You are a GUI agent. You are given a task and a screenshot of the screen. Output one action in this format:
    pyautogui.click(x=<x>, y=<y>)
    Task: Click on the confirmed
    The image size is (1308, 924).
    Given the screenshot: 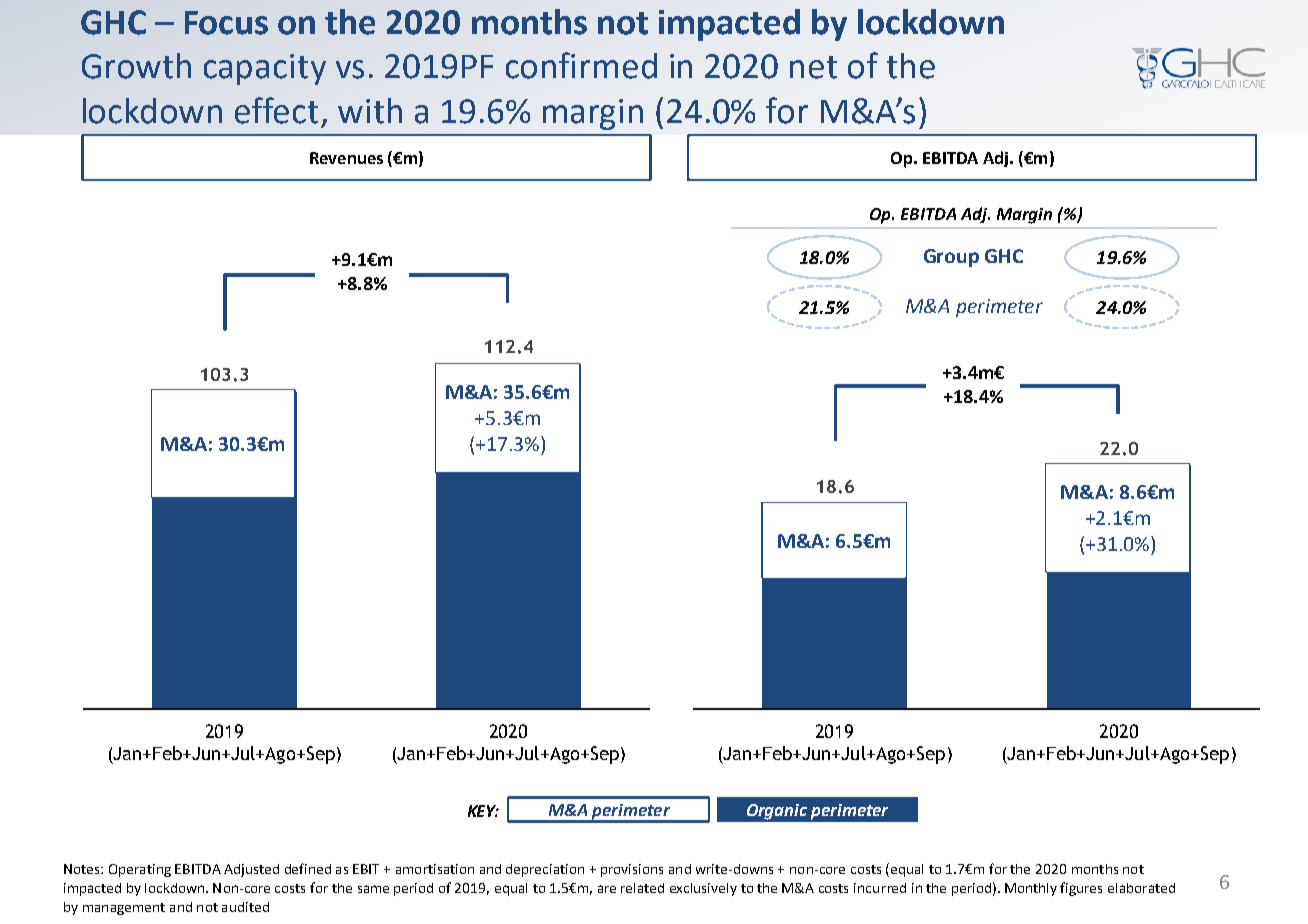 What is the action you would take?
    pyautogui.click(x=581, y=65)
